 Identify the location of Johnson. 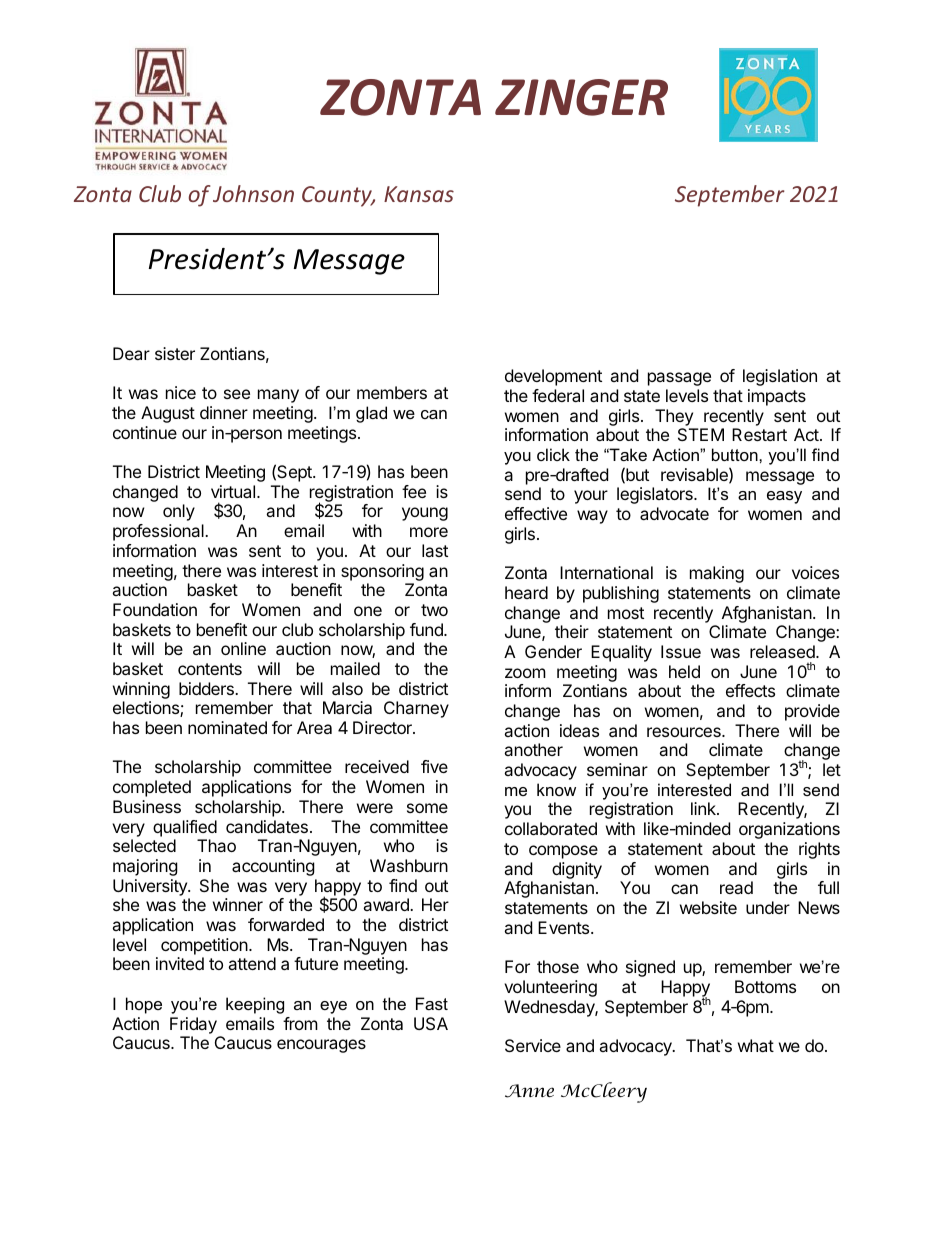
(253, 193).
